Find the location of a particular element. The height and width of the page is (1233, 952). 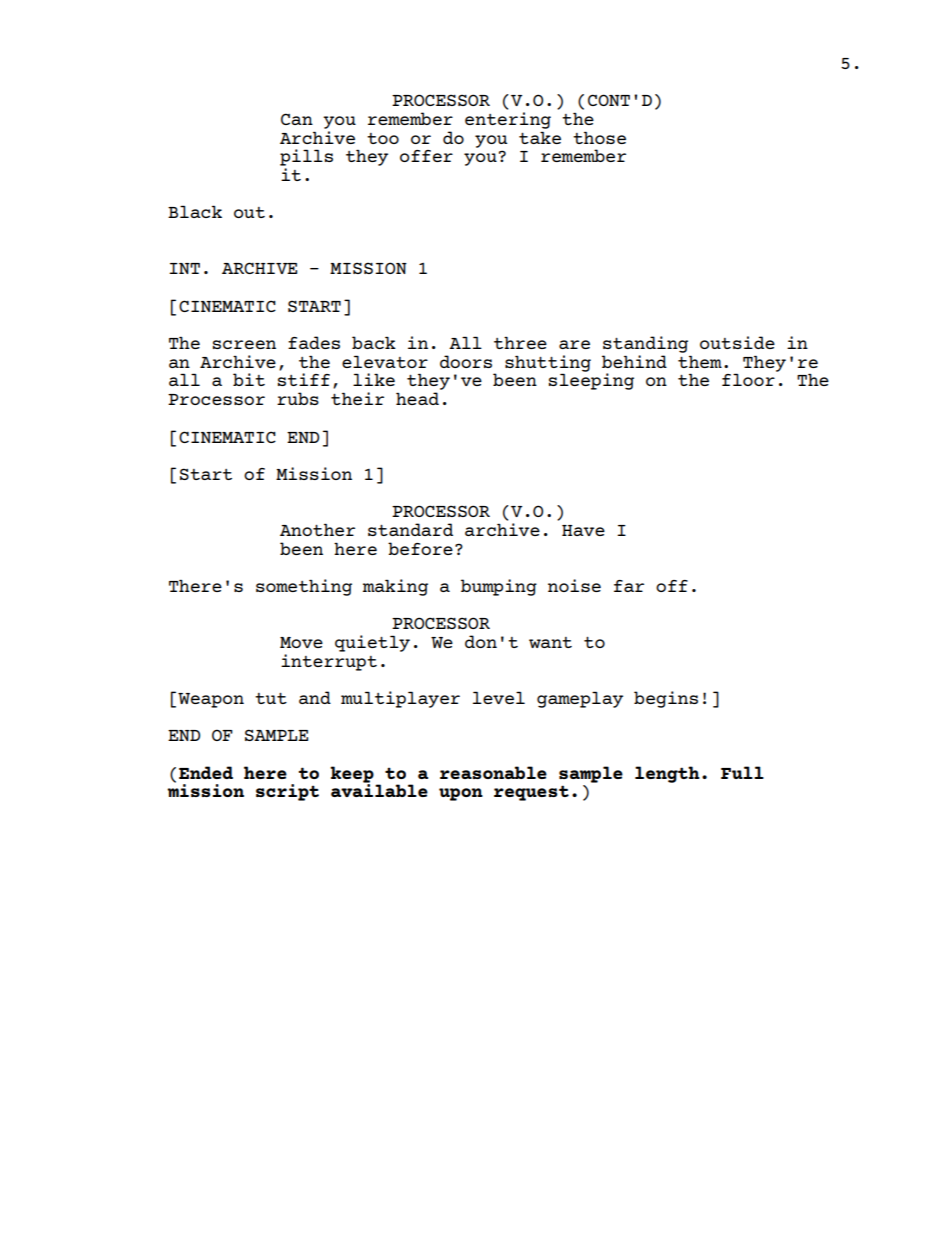

entering is located at coordinates (508, 120).
